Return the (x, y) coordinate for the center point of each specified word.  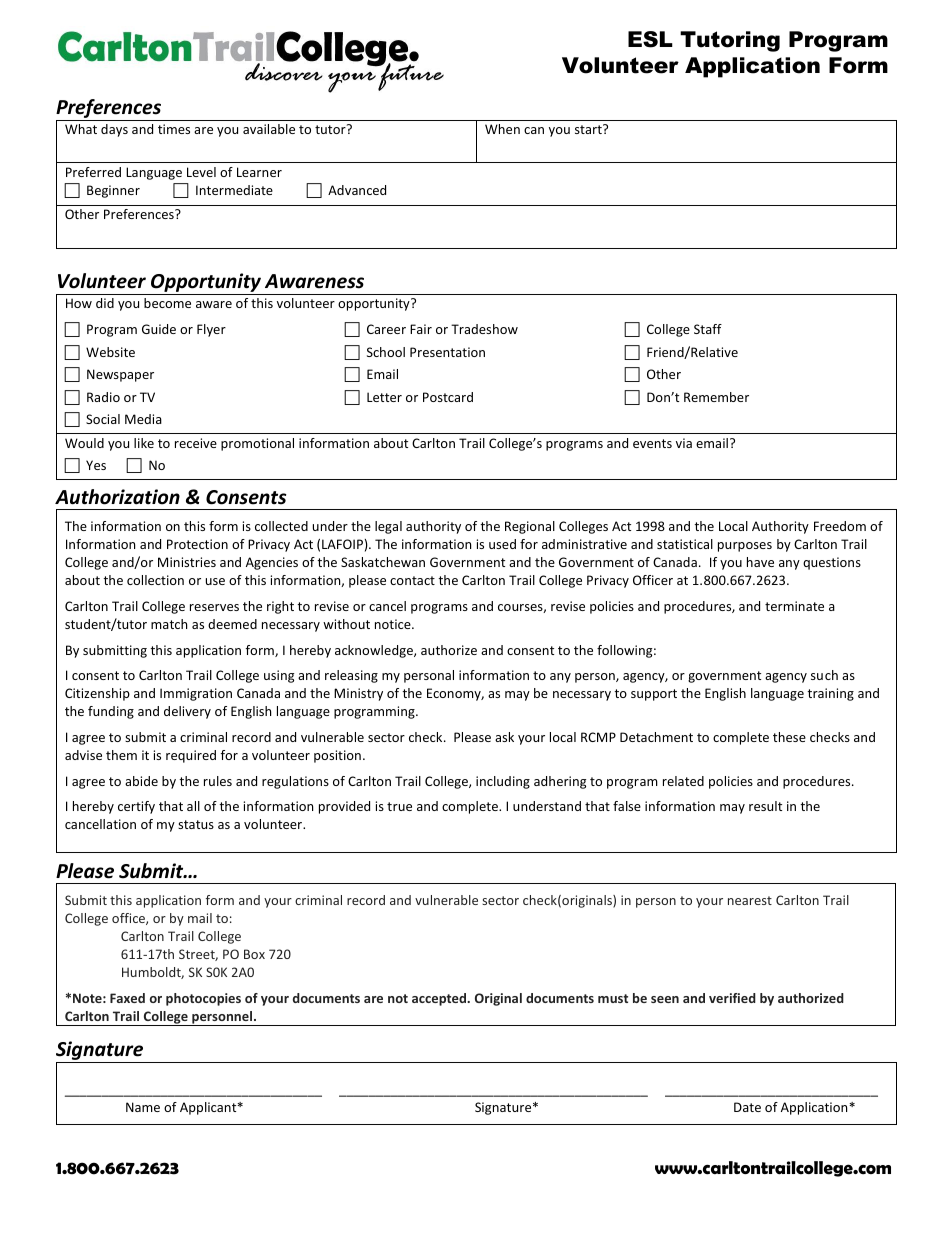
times (174, 129)
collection (155, 580)
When (502, 129)
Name (143, 1107)
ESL (650, 39)
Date (747, 1107)
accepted (440, 999)
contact (412, 580)
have (760, 562)
